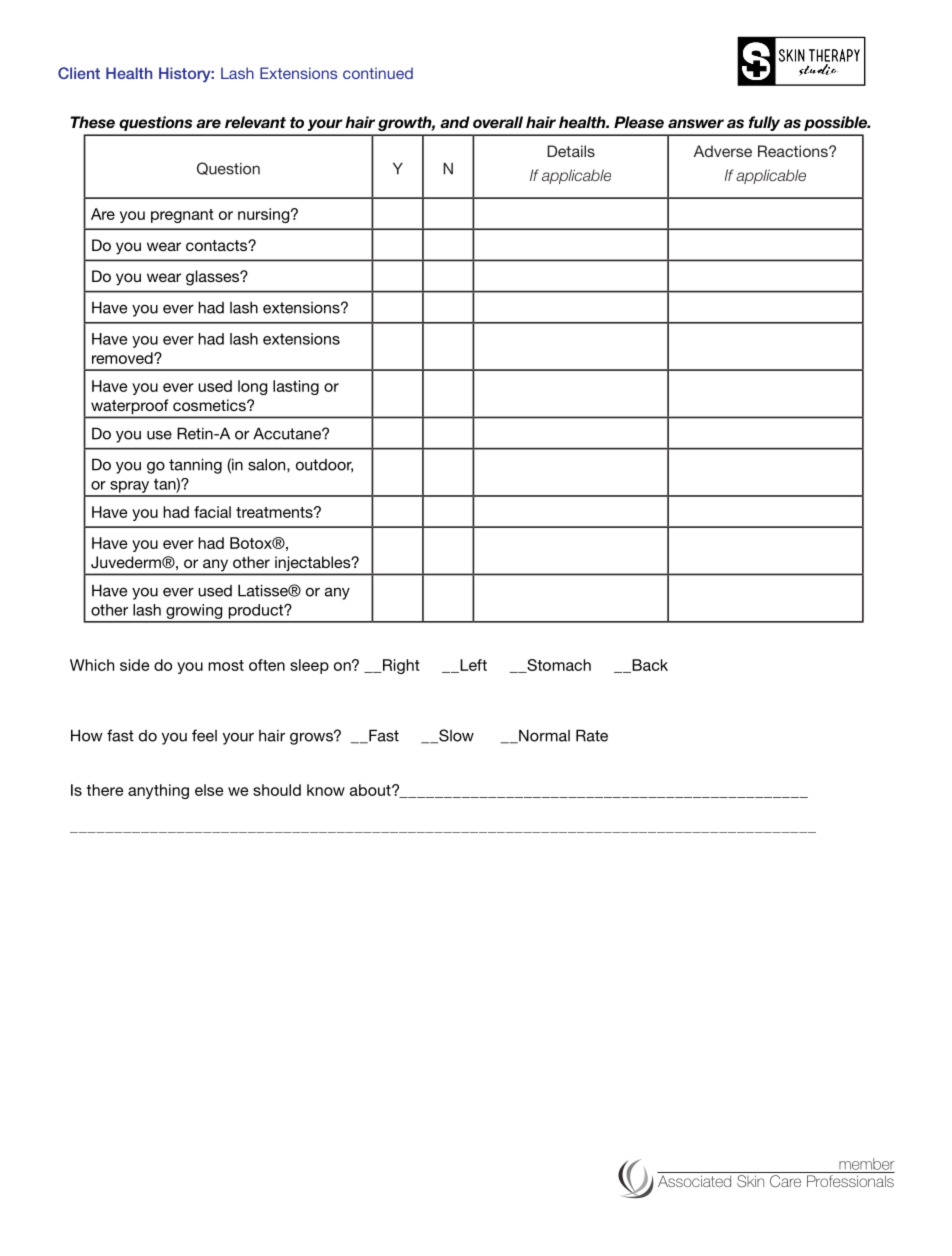  What do you see at coordinates (592, 735) in the page?
I see `Rate` at bounding box center [592, 735].
